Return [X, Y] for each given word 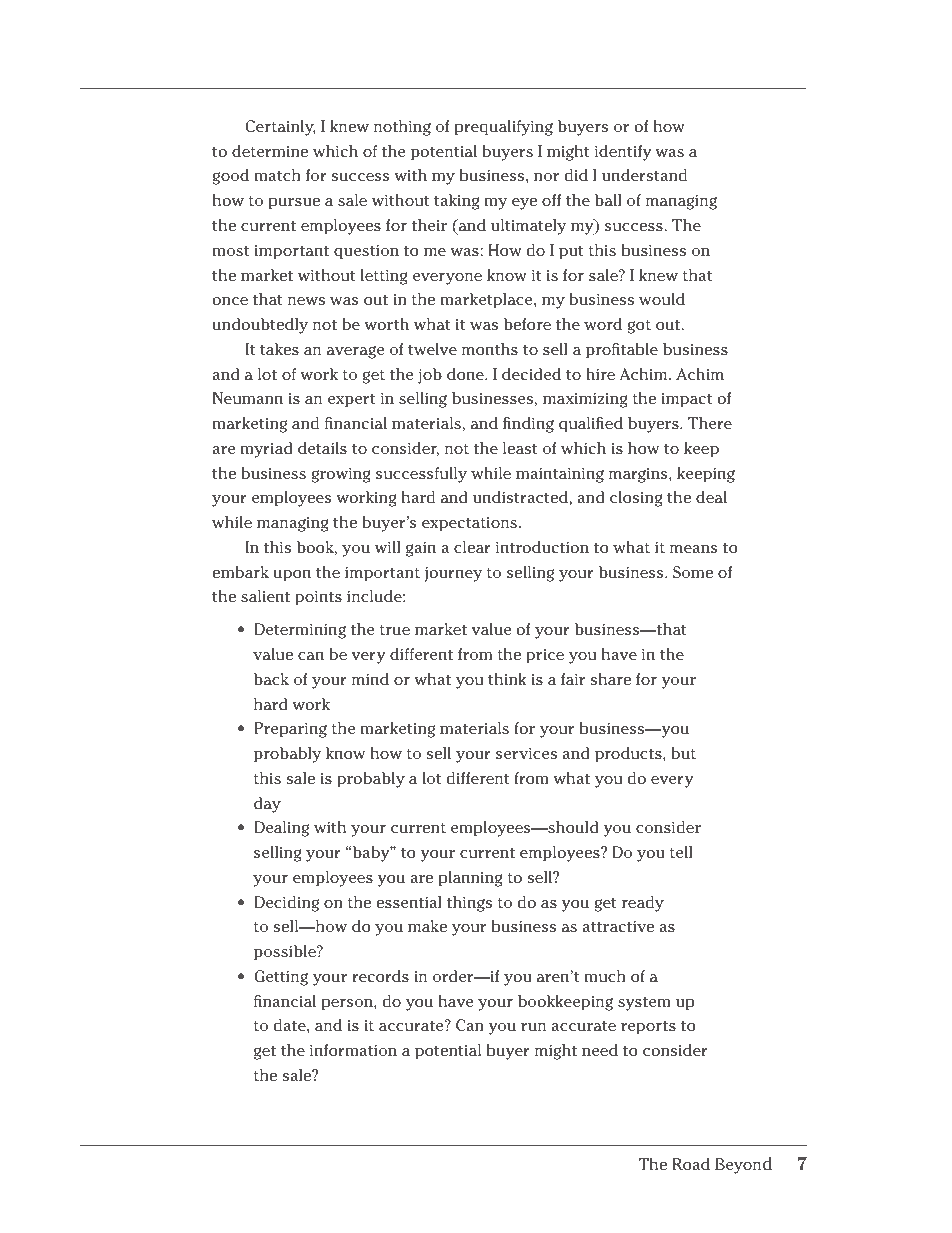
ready [643, 904]
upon [292, 576]
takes [279, 349]
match [278, 175]
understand [644, 175]
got [639, 327]
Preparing [290, 730]
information [353, 1050]
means [693, 549]
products [629, 755]
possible [286, 953]
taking [457, 202]
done [466, 374]
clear [472, 547]
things [469, 904]
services [526, 754]
